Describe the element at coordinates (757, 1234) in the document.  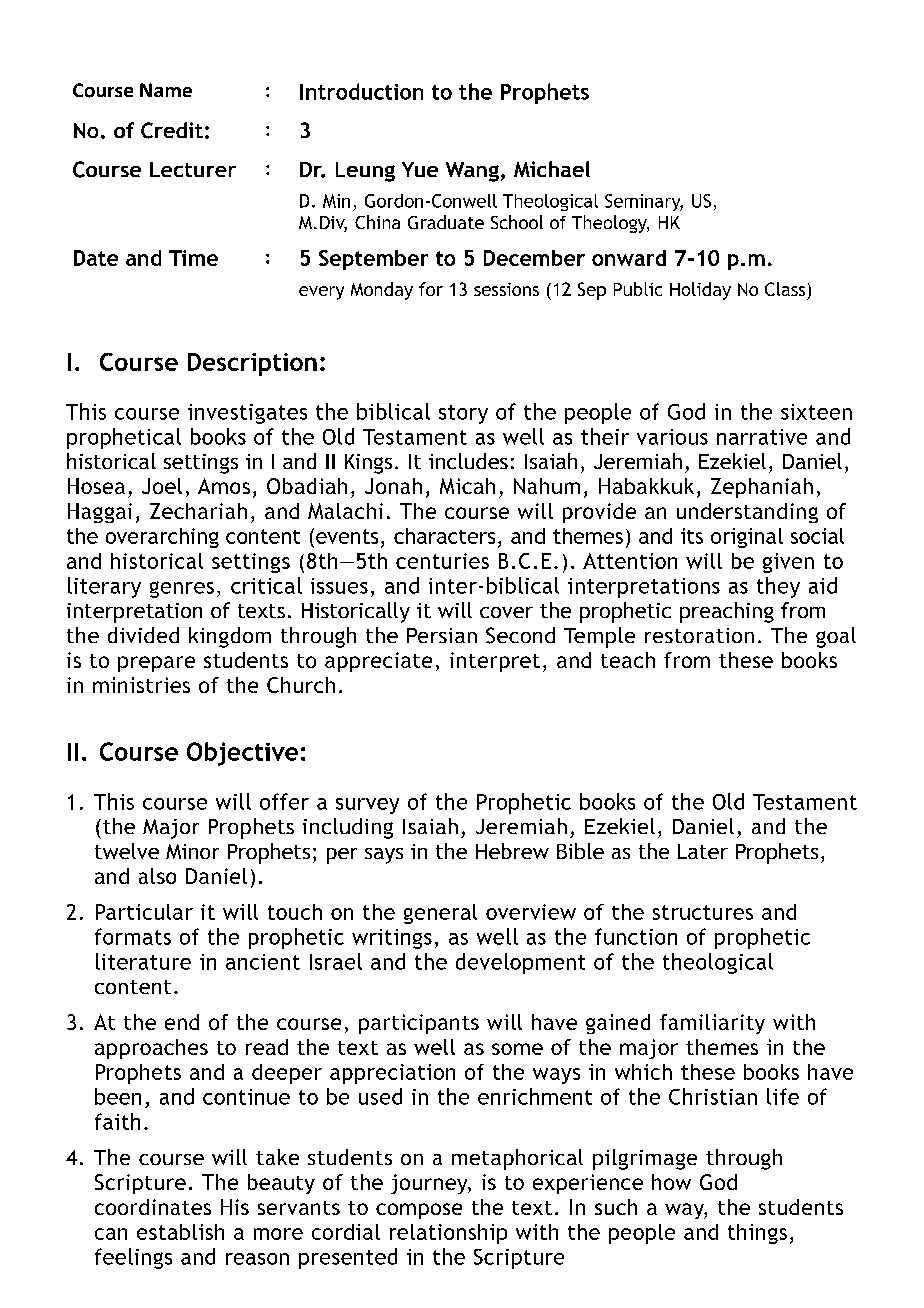
I see `things` at that location.
